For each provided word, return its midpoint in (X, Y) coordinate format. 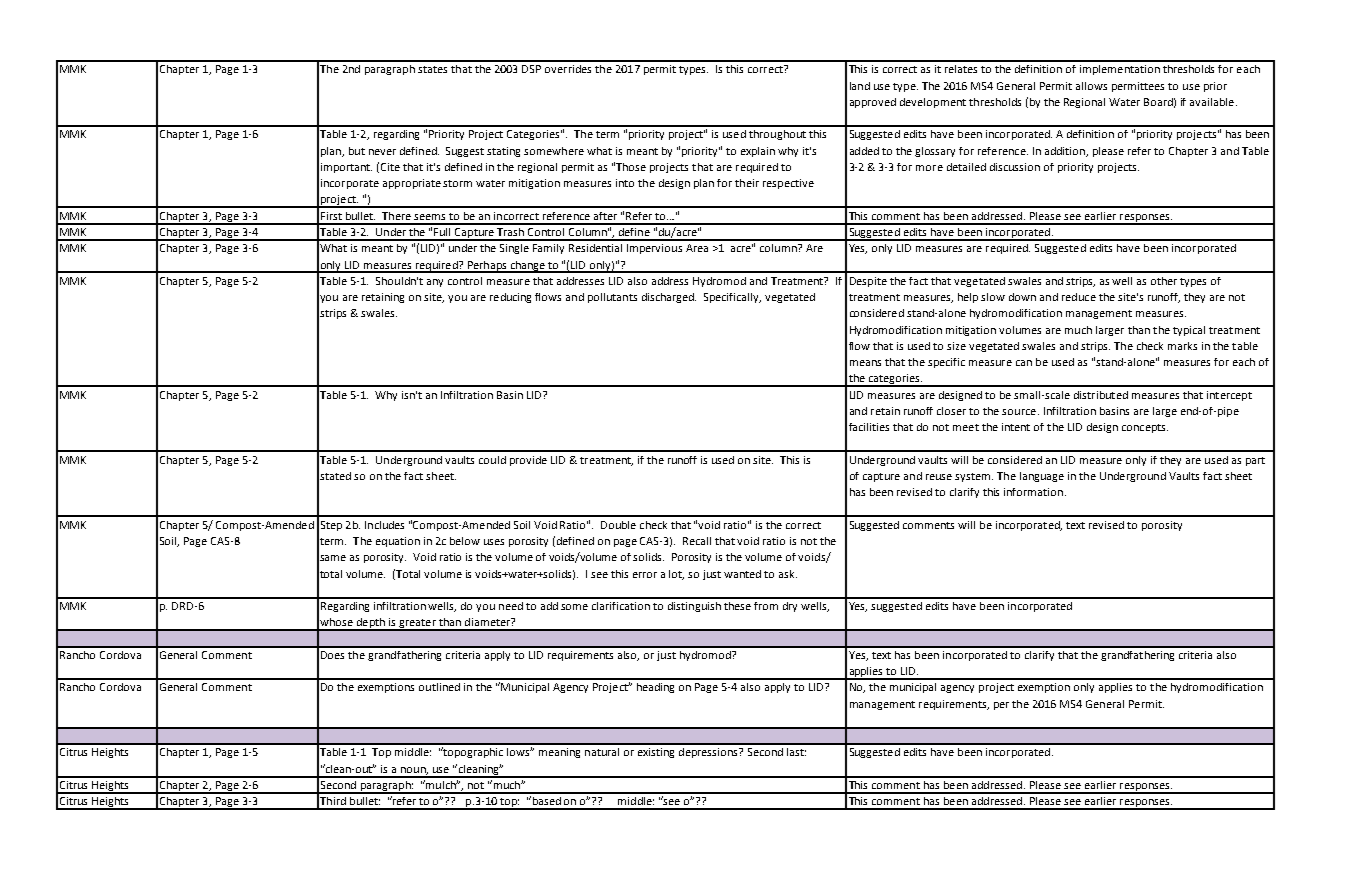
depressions (709, 753)
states (432, 69)
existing (656, 753)
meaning (559, 753)
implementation (1120, 70)
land (860, 86)
